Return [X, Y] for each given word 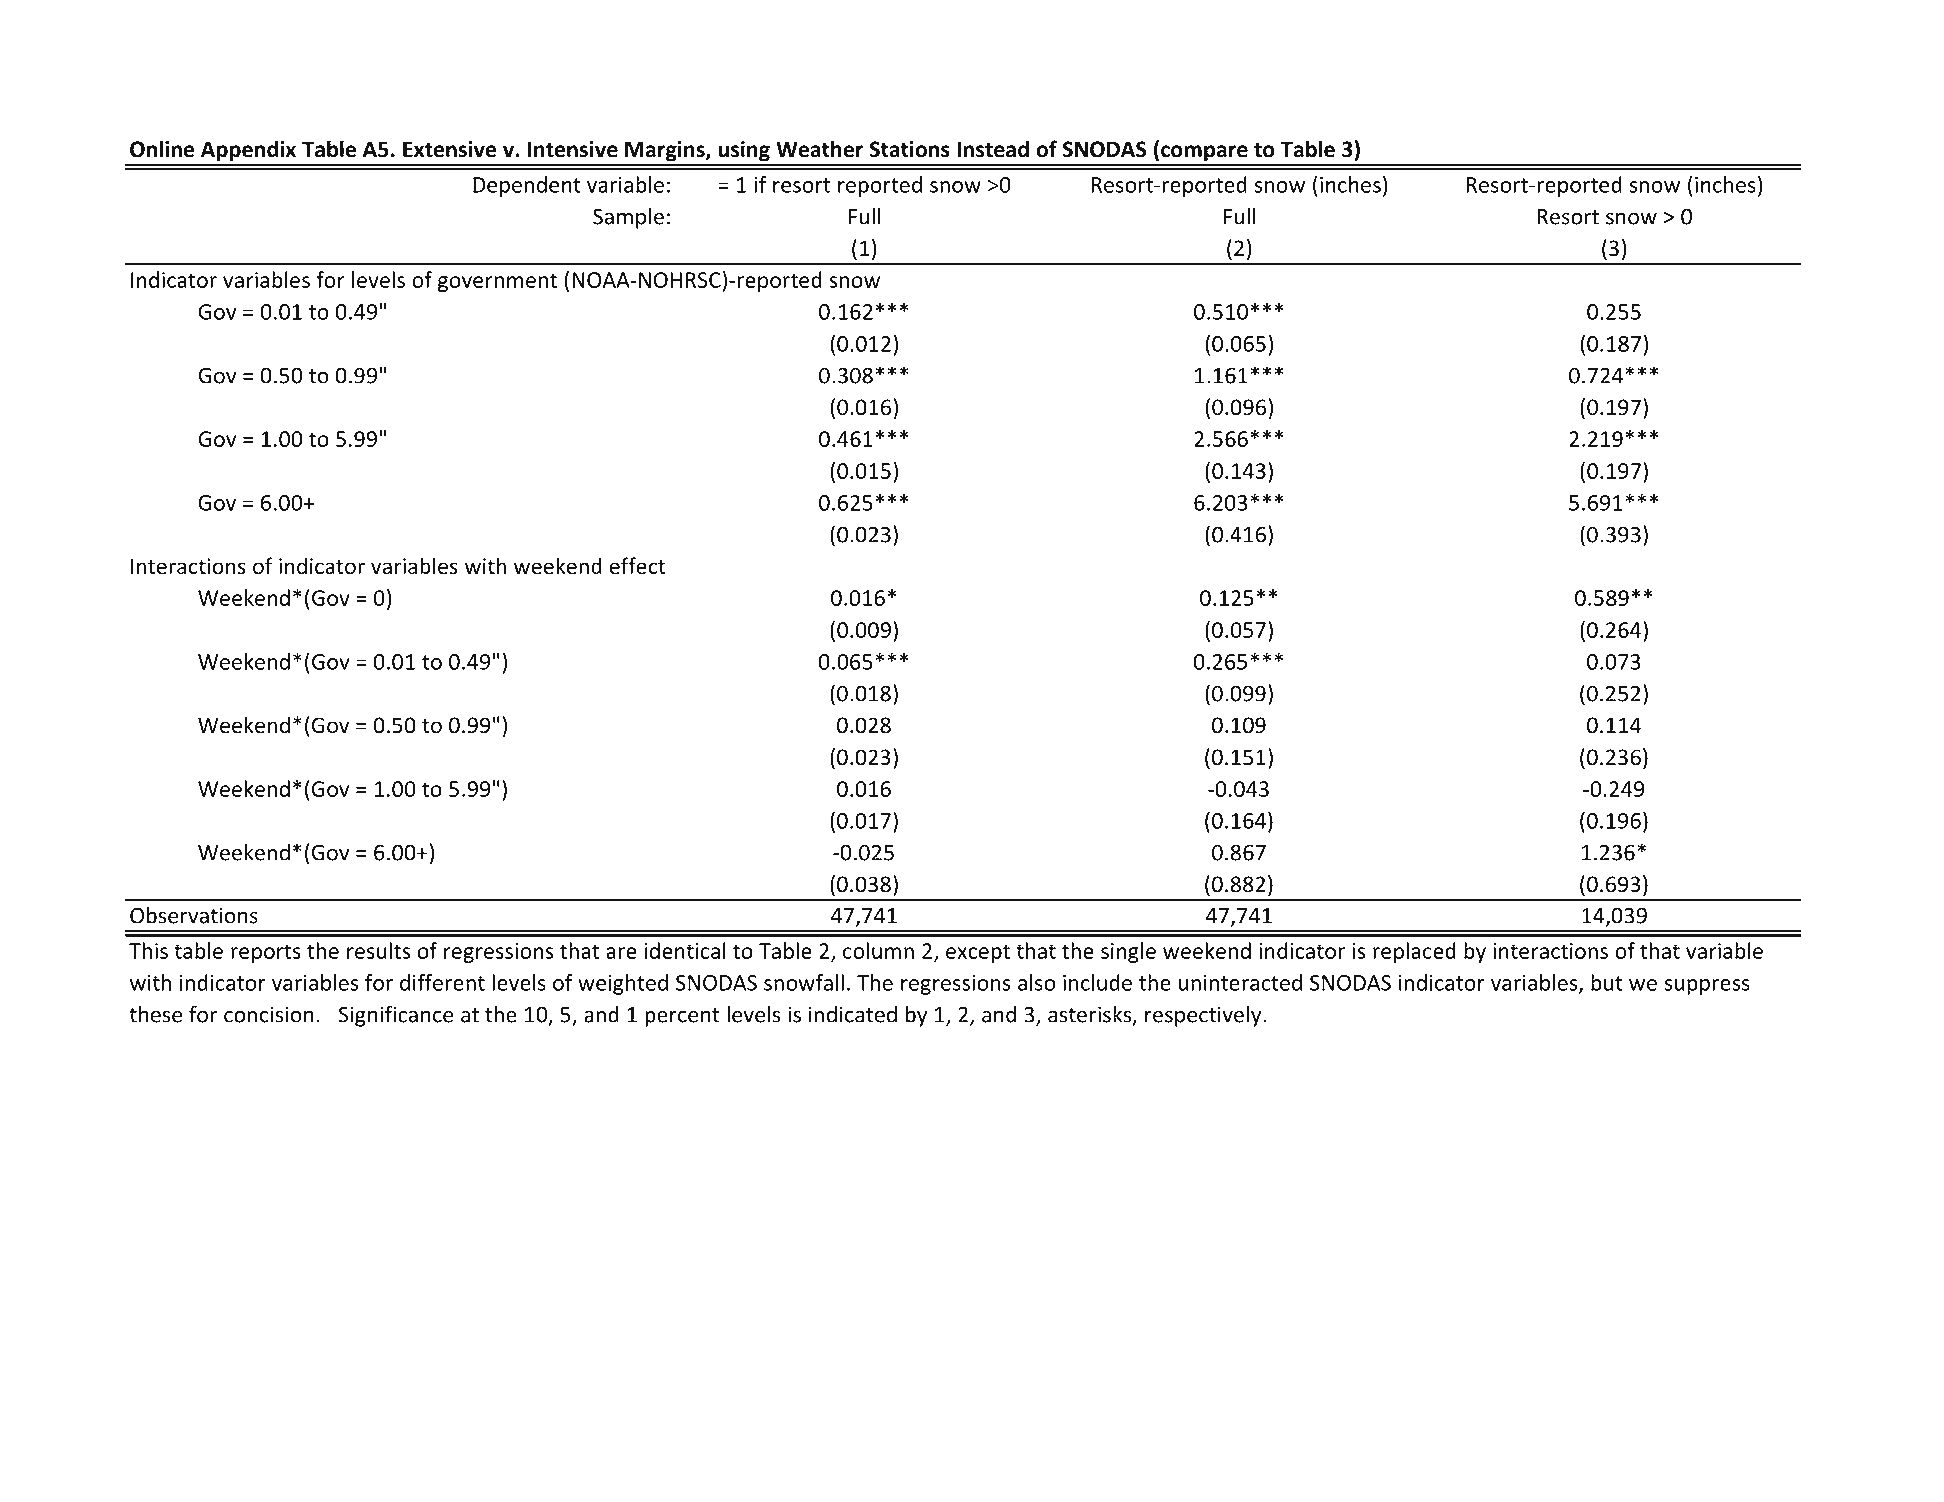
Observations [194, 915]
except [978, 953]
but [1607, 982]
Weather [819, 149]
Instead [993, 149]
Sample [628, 218]
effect [638, 566]
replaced [1414, 952]
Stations [909, 149]
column [878, 950]
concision [269, 1014]
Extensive [450, 149]
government [497, 282]
